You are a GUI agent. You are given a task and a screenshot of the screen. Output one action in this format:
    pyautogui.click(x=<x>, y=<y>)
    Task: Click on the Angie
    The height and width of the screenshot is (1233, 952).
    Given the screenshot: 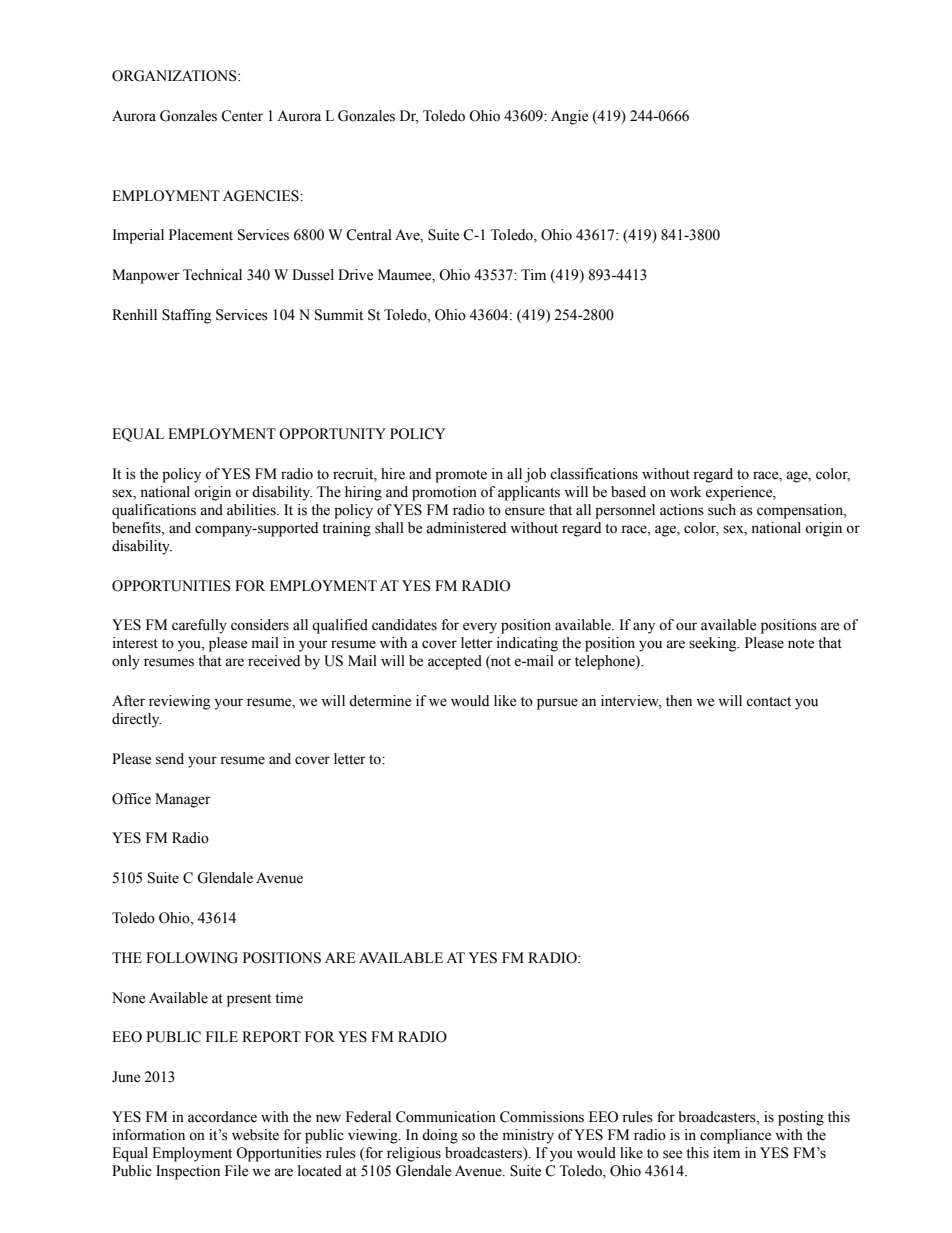 What is the action you would take?
    pyautogui.click(x=569, y=117)
